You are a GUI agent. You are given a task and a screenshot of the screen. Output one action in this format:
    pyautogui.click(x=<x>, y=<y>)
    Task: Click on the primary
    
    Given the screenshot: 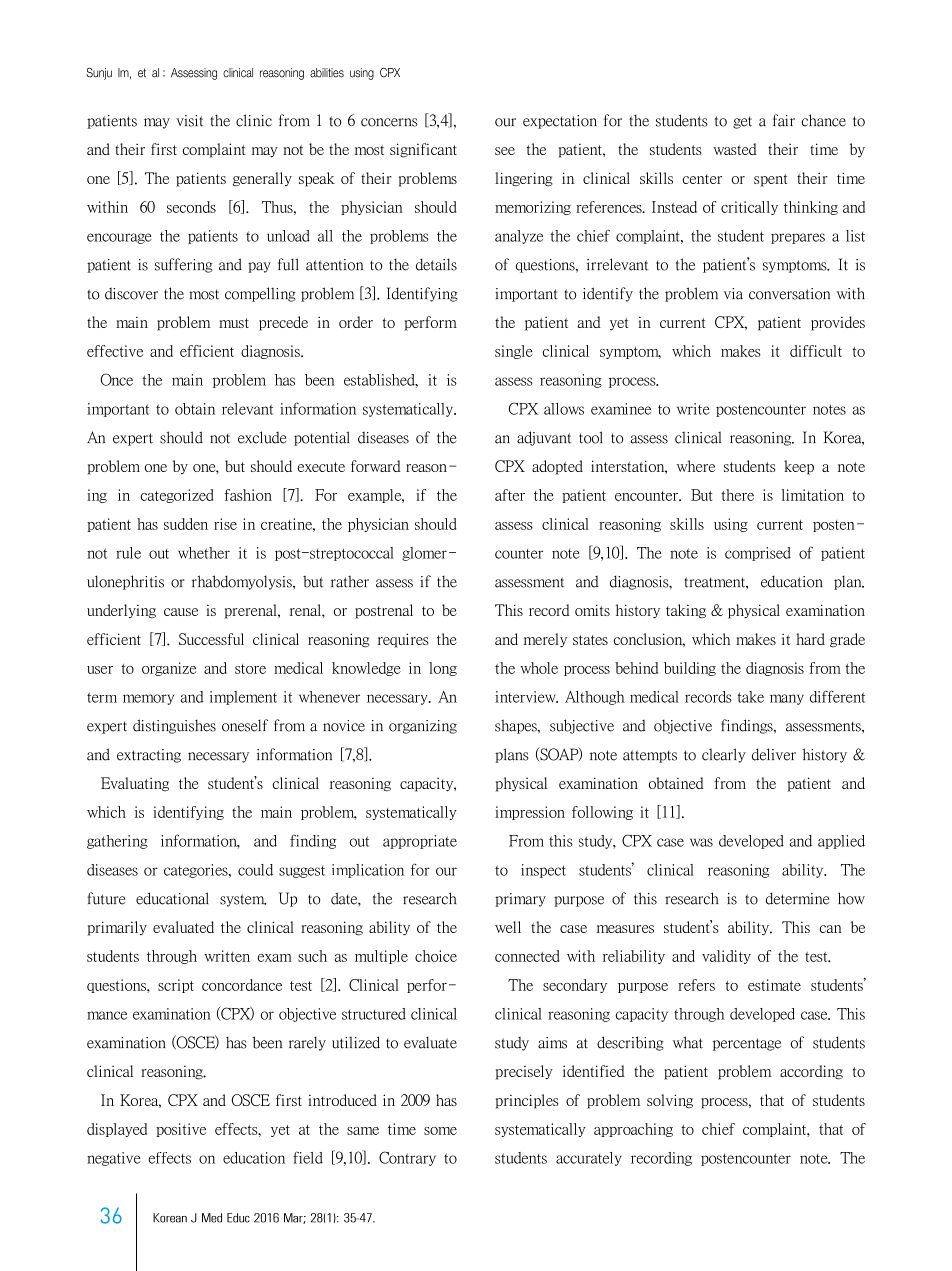 What is the action you would take?
    pyautogui.click(x=520, y=900)
